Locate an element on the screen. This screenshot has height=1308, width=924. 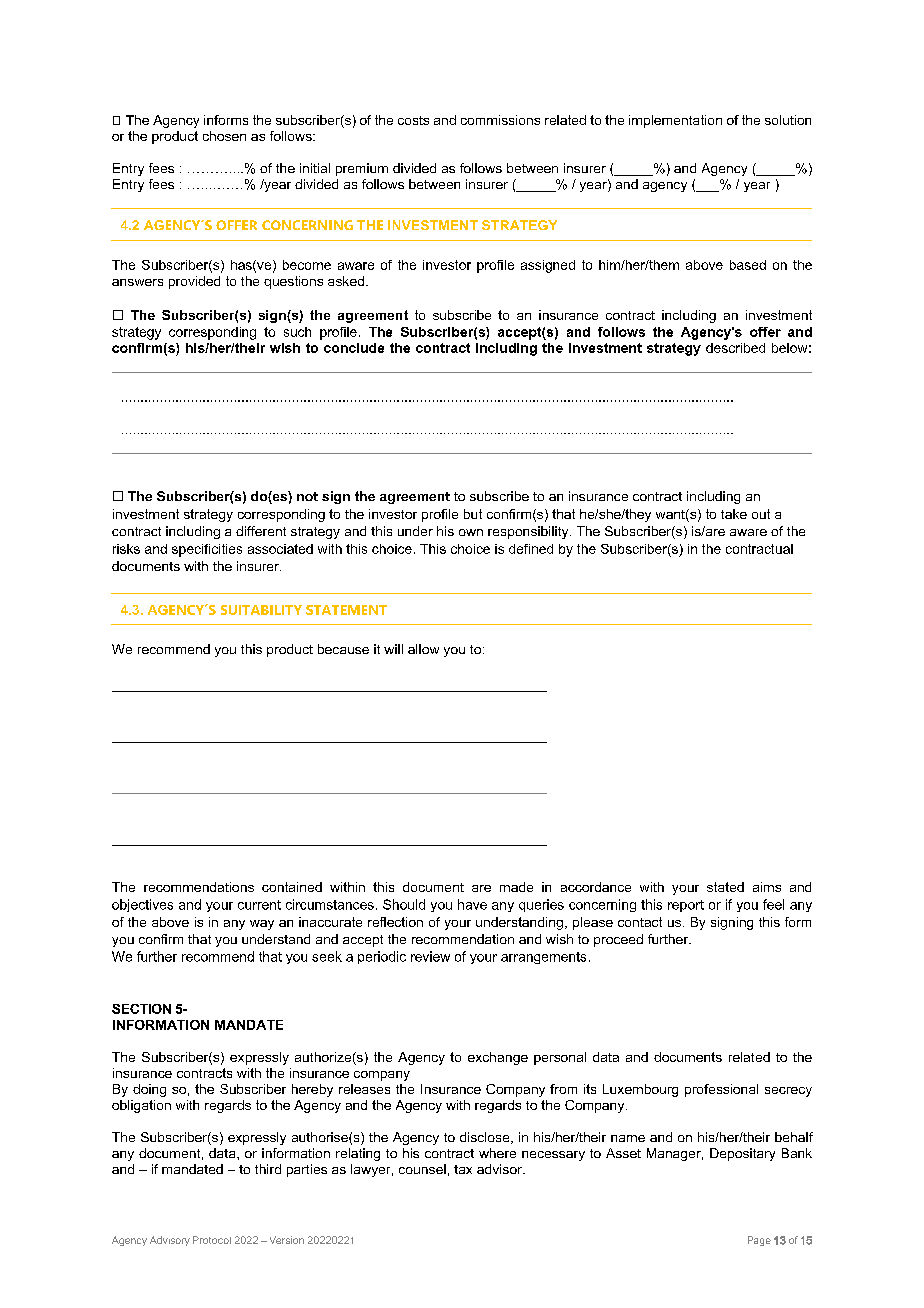
commissions is located at coordinates (500, 120).
